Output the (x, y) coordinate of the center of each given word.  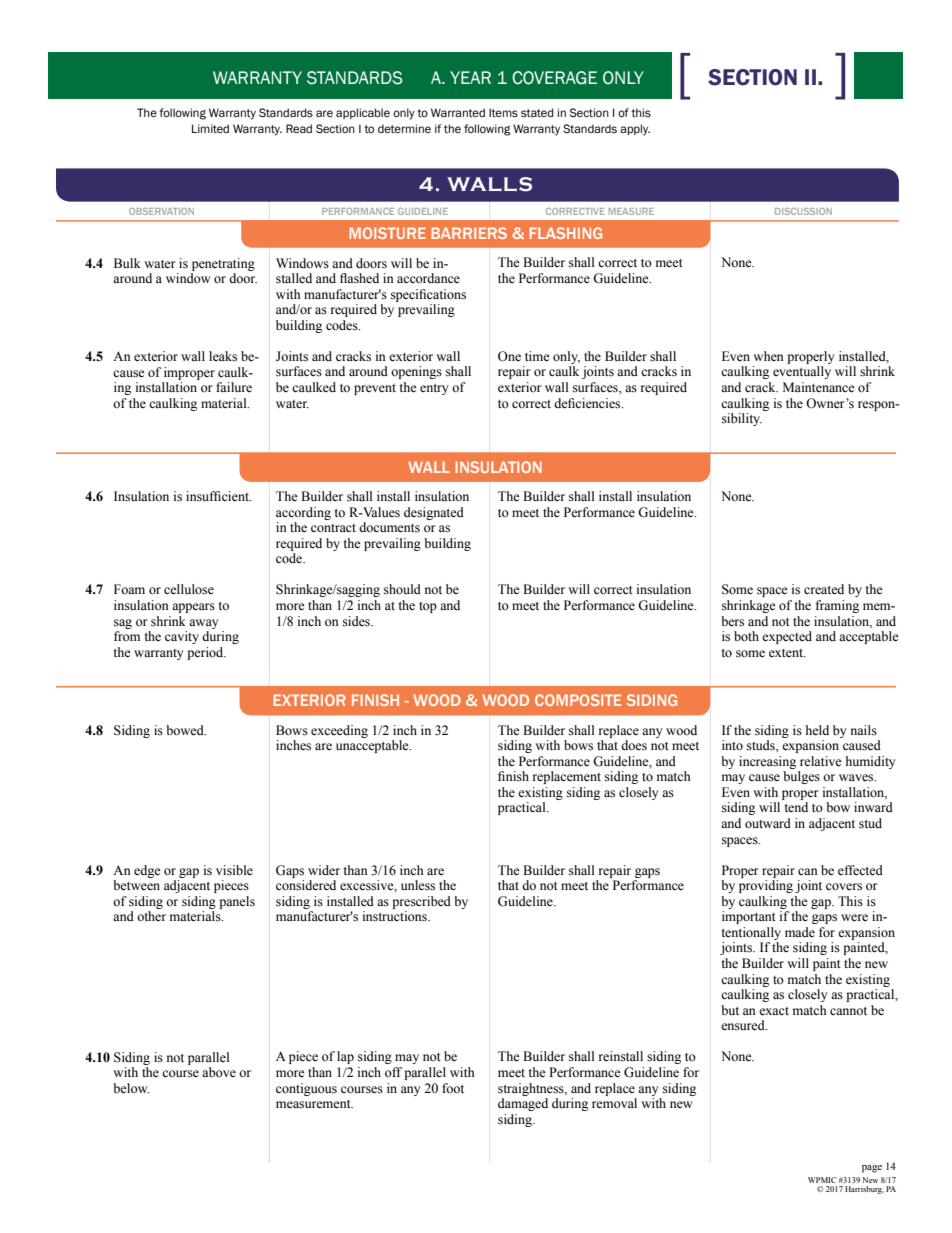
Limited (210, 128)
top (428, 607)
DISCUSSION (803, 211)
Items (503, 113)
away (204, 624)
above (219, 1072)
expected (787, 637)
